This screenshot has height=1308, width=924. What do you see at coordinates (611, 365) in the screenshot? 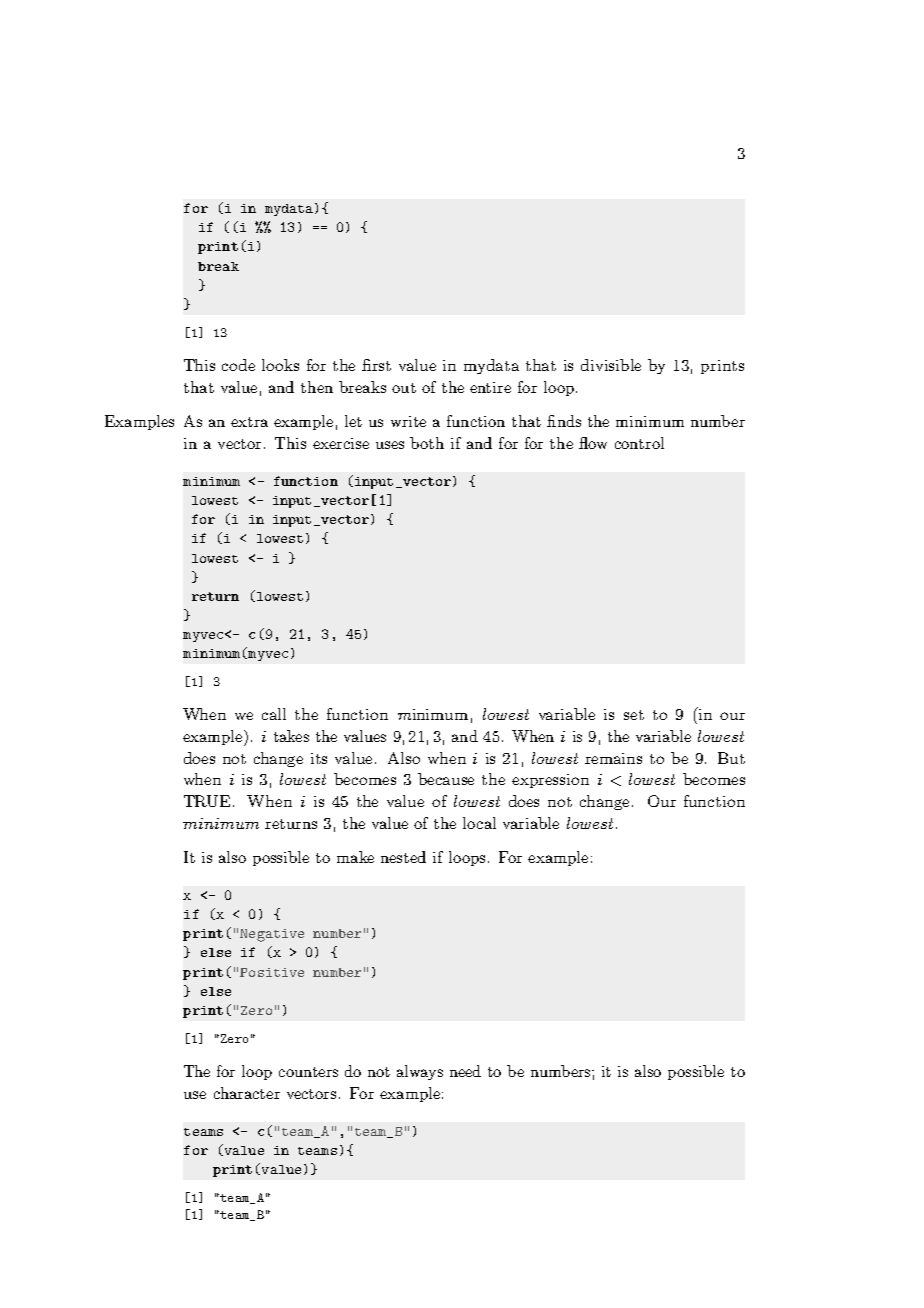
I see `divisible` at bounding box center [611, 365].
